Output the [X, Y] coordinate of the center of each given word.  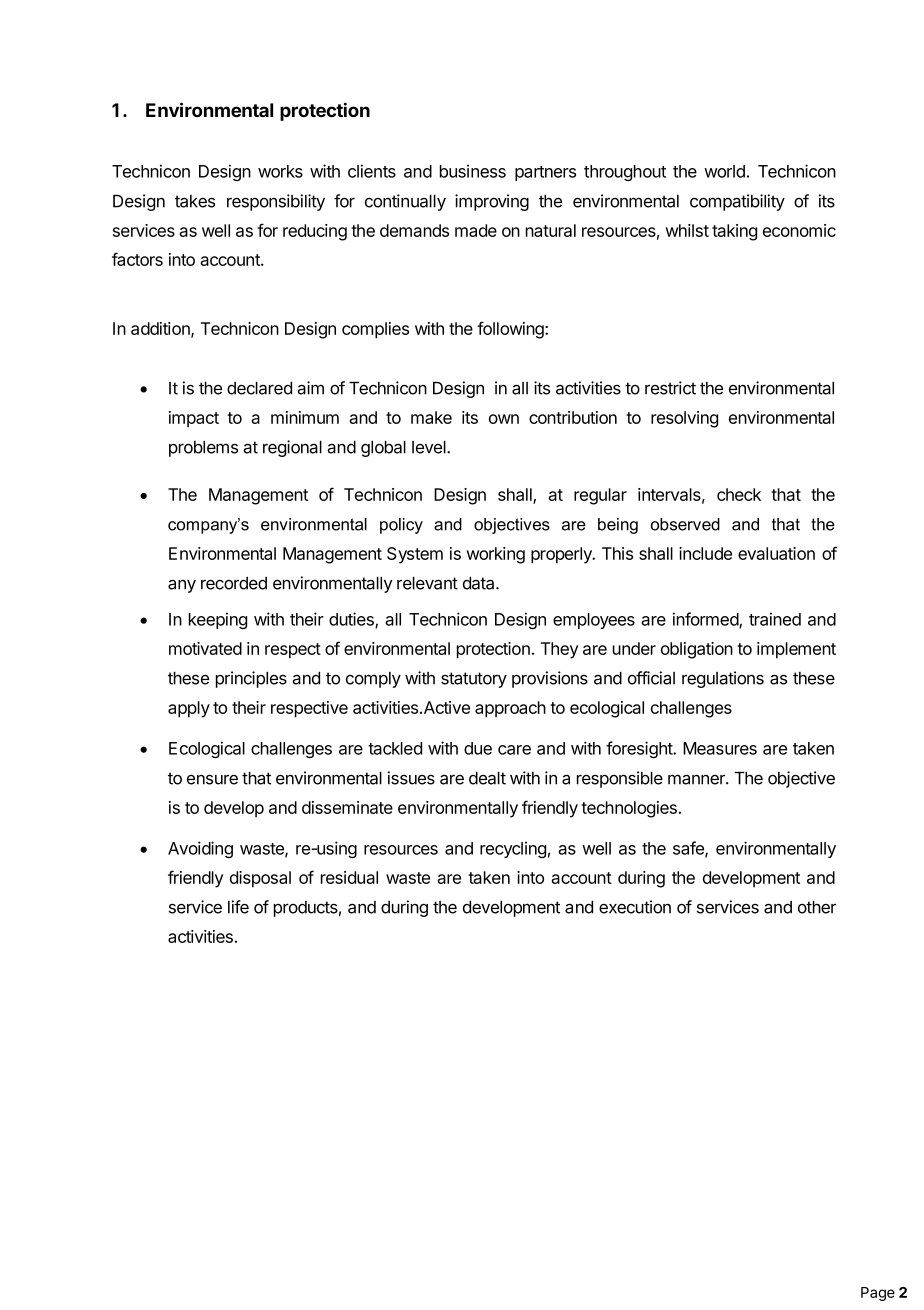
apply [189, 709]
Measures [720, 748]
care [514, 750]
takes [195, 201]
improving [492, 202]
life [238, 907]
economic [799, 230]
